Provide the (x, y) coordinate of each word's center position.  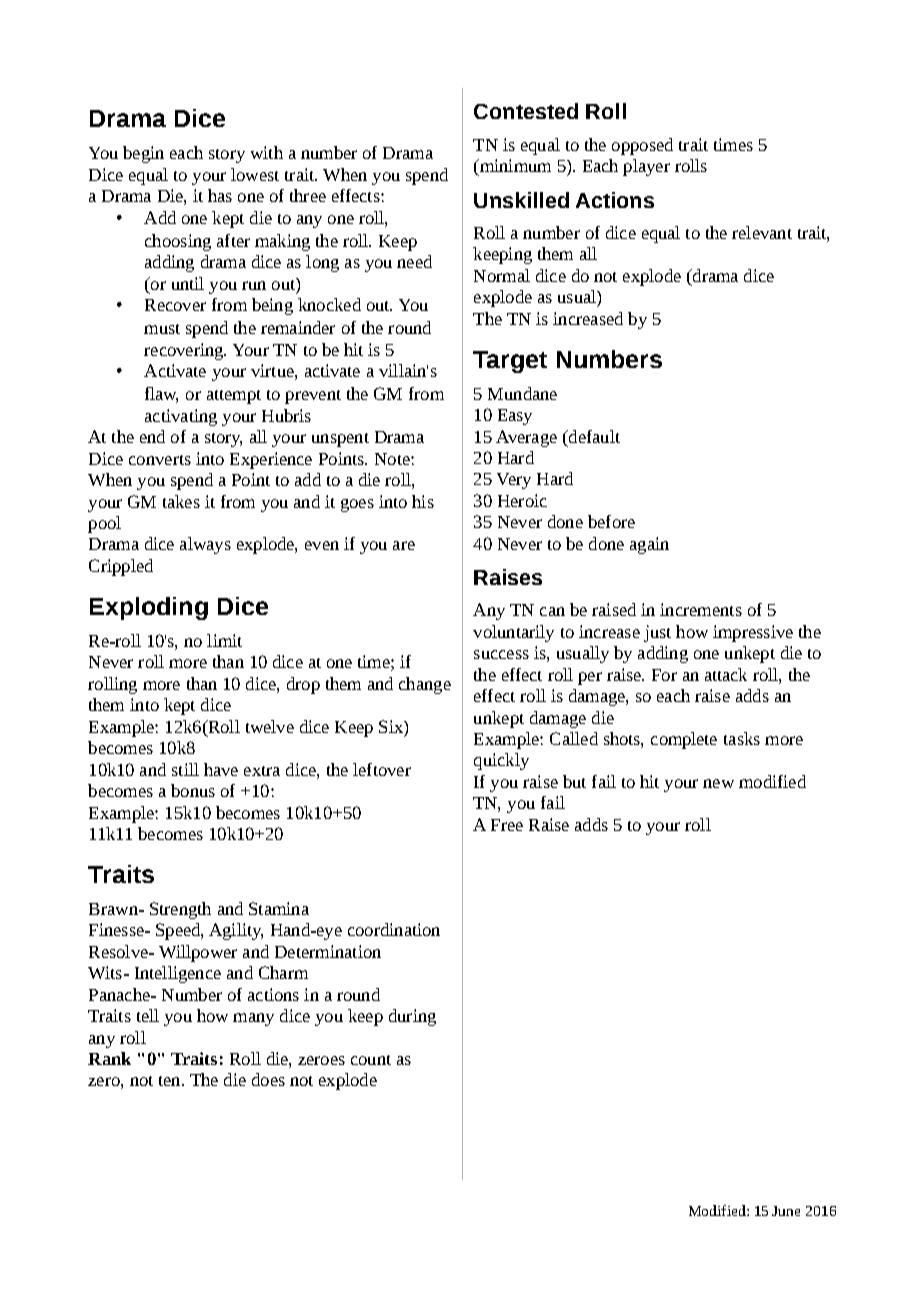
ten (171, 1081)
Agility (236, 931)
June (786, 1211)
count (371, 1060)
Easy (515, 417)
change (425, 685)
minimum (514, 167)
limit (224, 640)
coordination (394, 929)
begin (143, 154)
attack (726, 674)
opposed (642, 146)
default (593, 436)
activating (181, 417)
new (718, 783)
